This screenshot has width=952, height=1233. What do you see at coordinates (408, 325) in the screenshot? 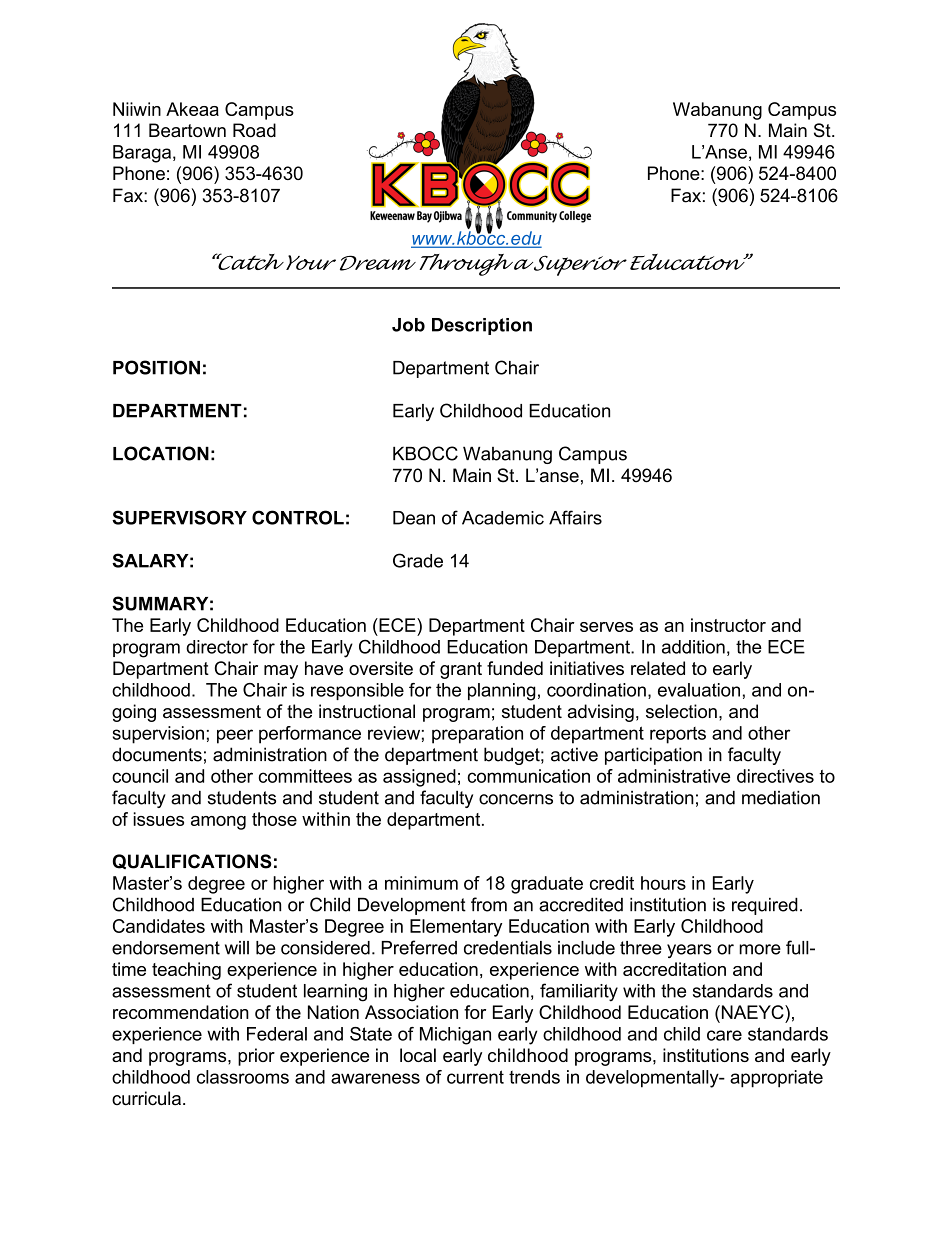
I see `Job` at bounding box center [408, 325].
